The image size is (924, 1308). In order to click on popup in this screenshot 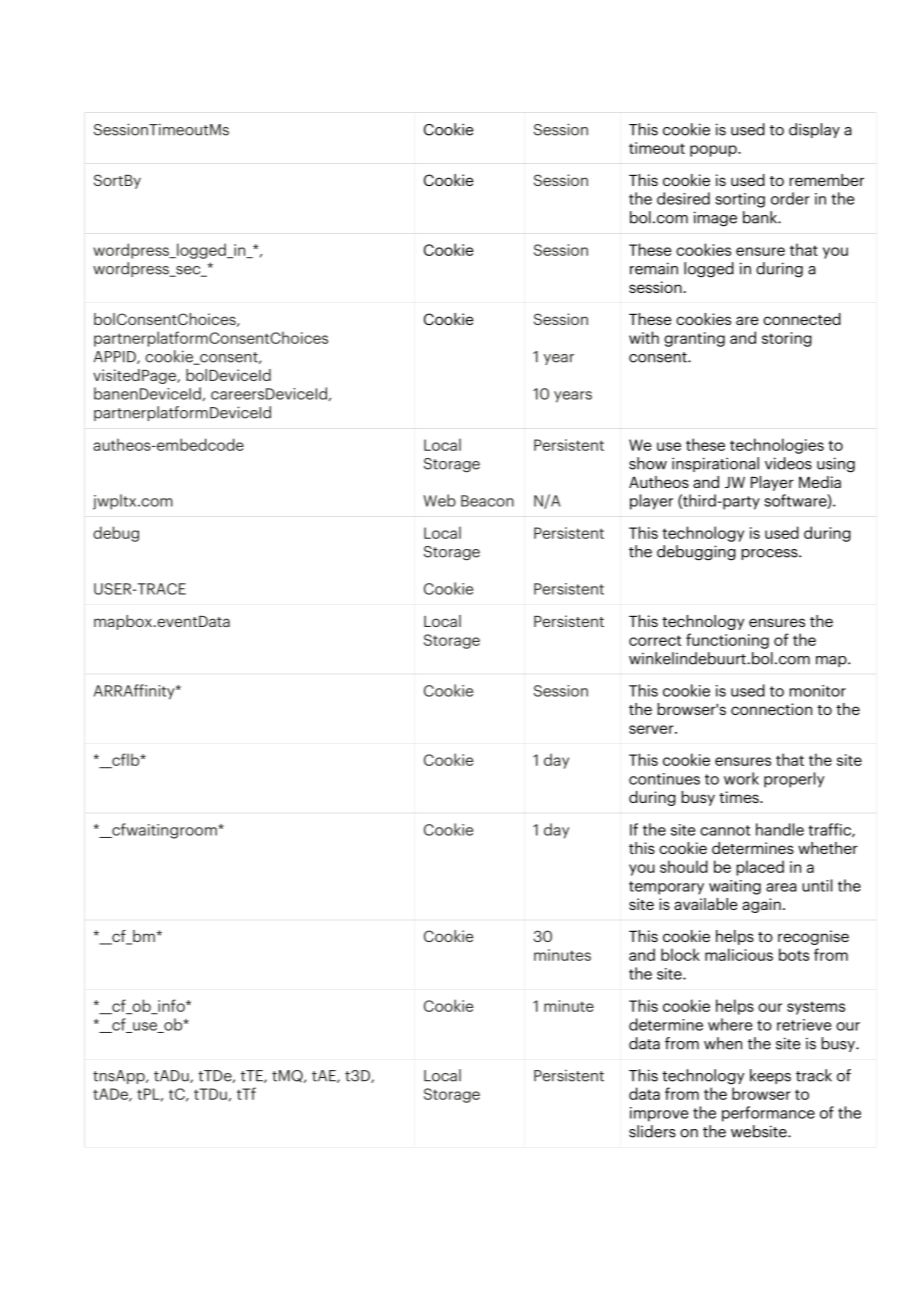, I will do `click(714, 151)`.
